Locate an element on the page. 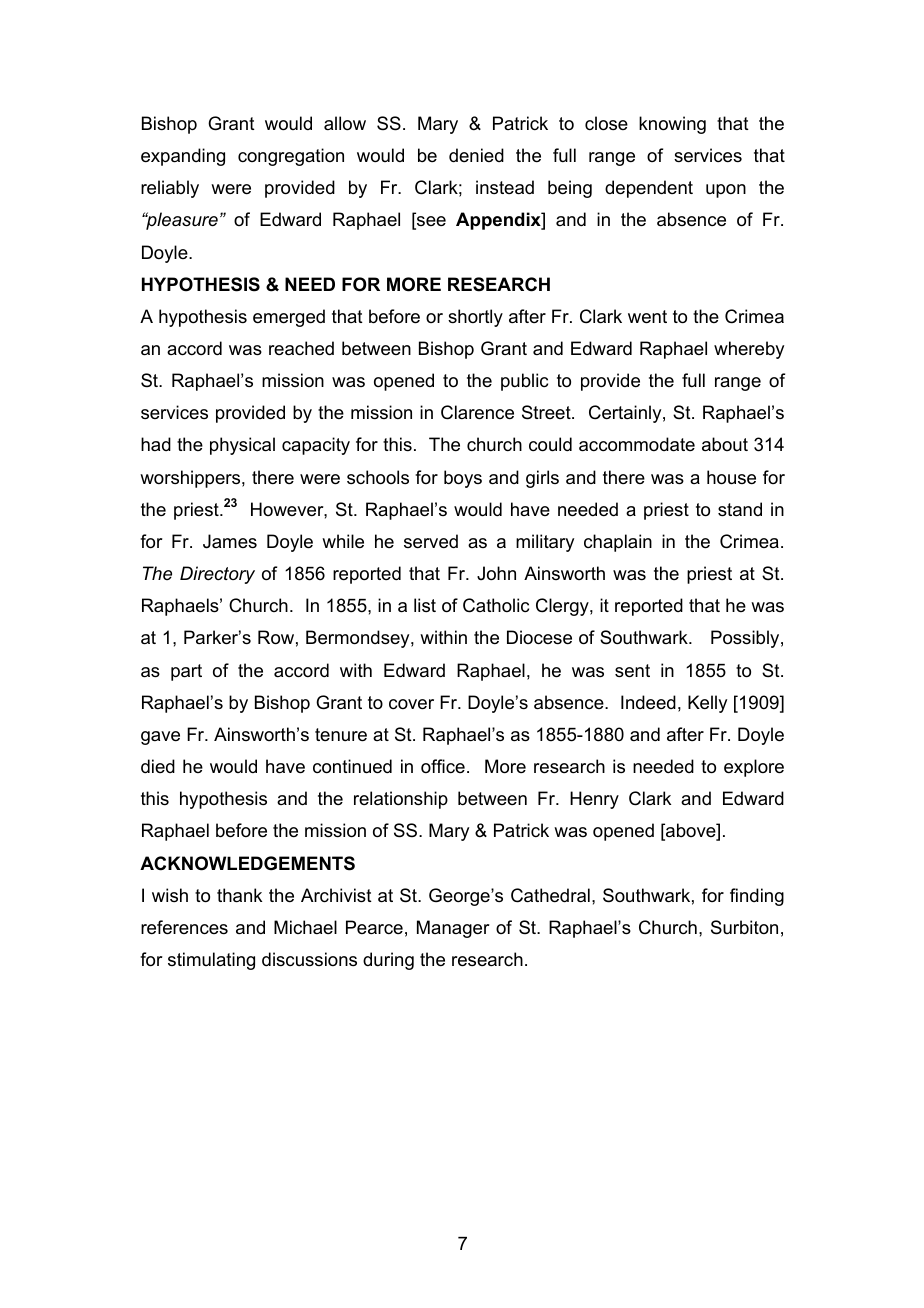 The height and width of the image is (1308, 924). knowing is located at coordinates (672, 125).
